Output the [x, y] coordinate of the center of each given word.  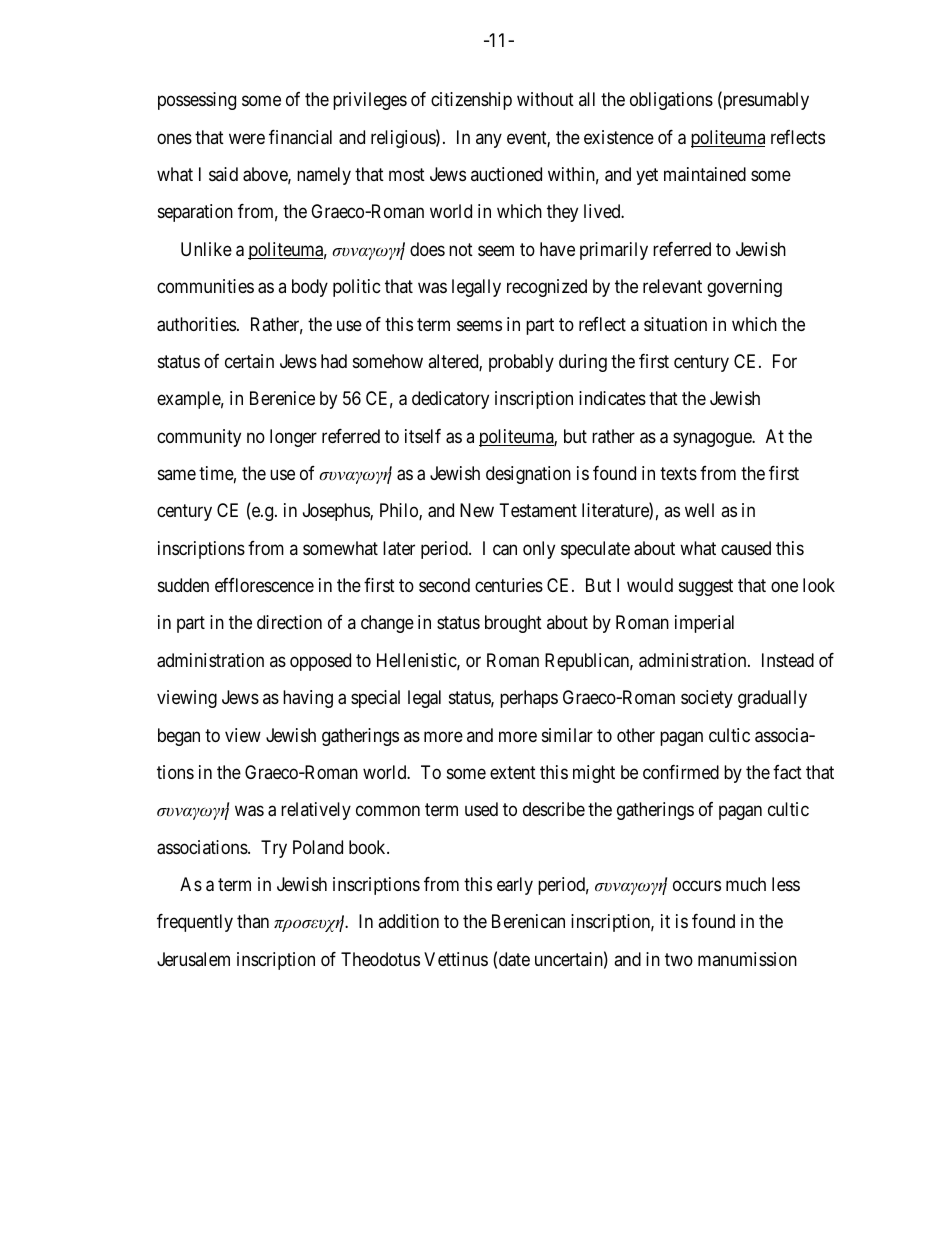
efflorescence [264, 585]
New [477, 510]
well [699, 510]
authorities [196, 324]
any [489, 140]
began [179, 737]
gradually [772, 699]
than [253, 921]
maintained [705, 174]
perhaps [529, 699]
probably [521, 363]
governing [744, 288]
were [247, 138]
